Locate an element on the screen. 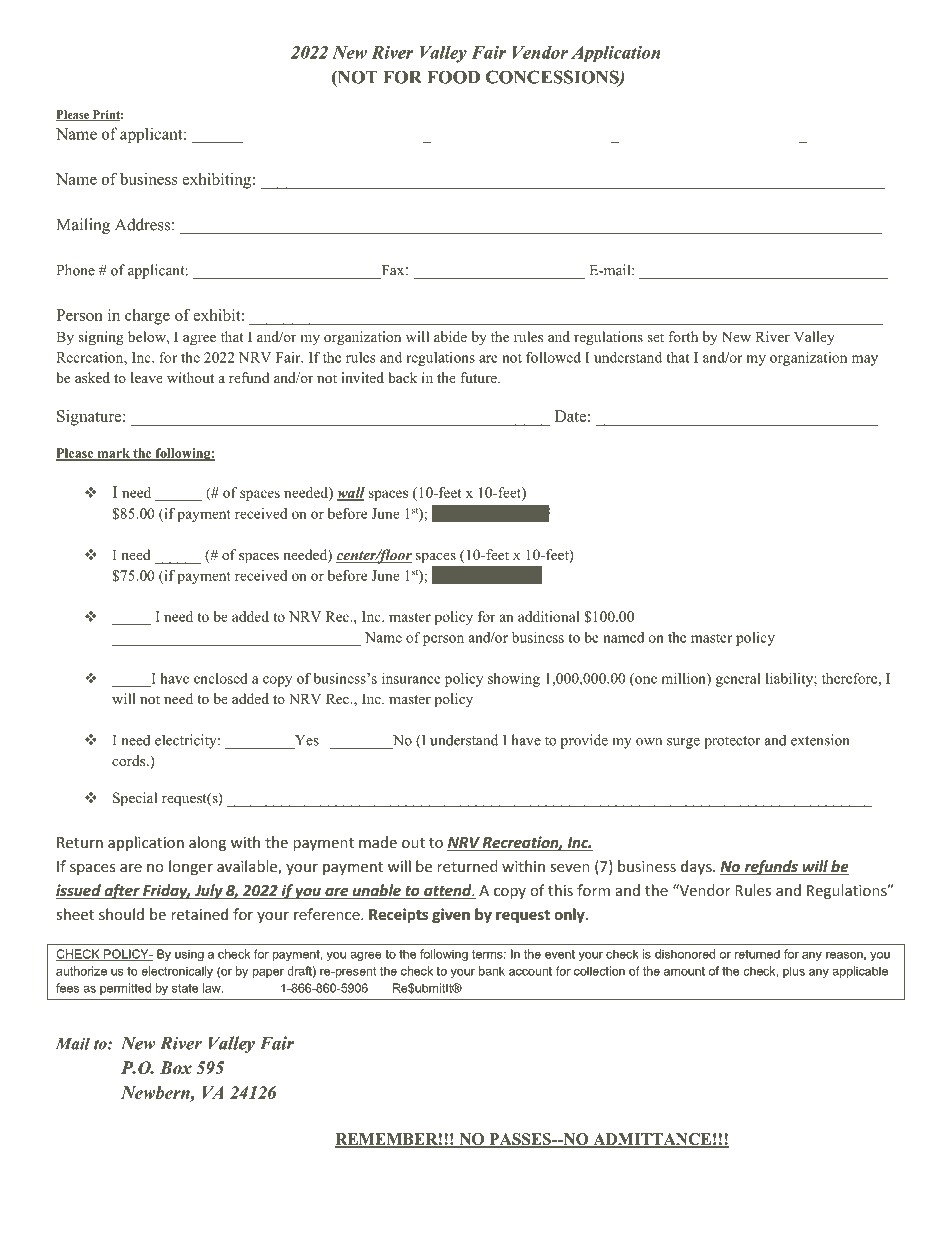 The width and height of the screenshot is (952, 1233). Phone is located at coordinates (75, 270).
